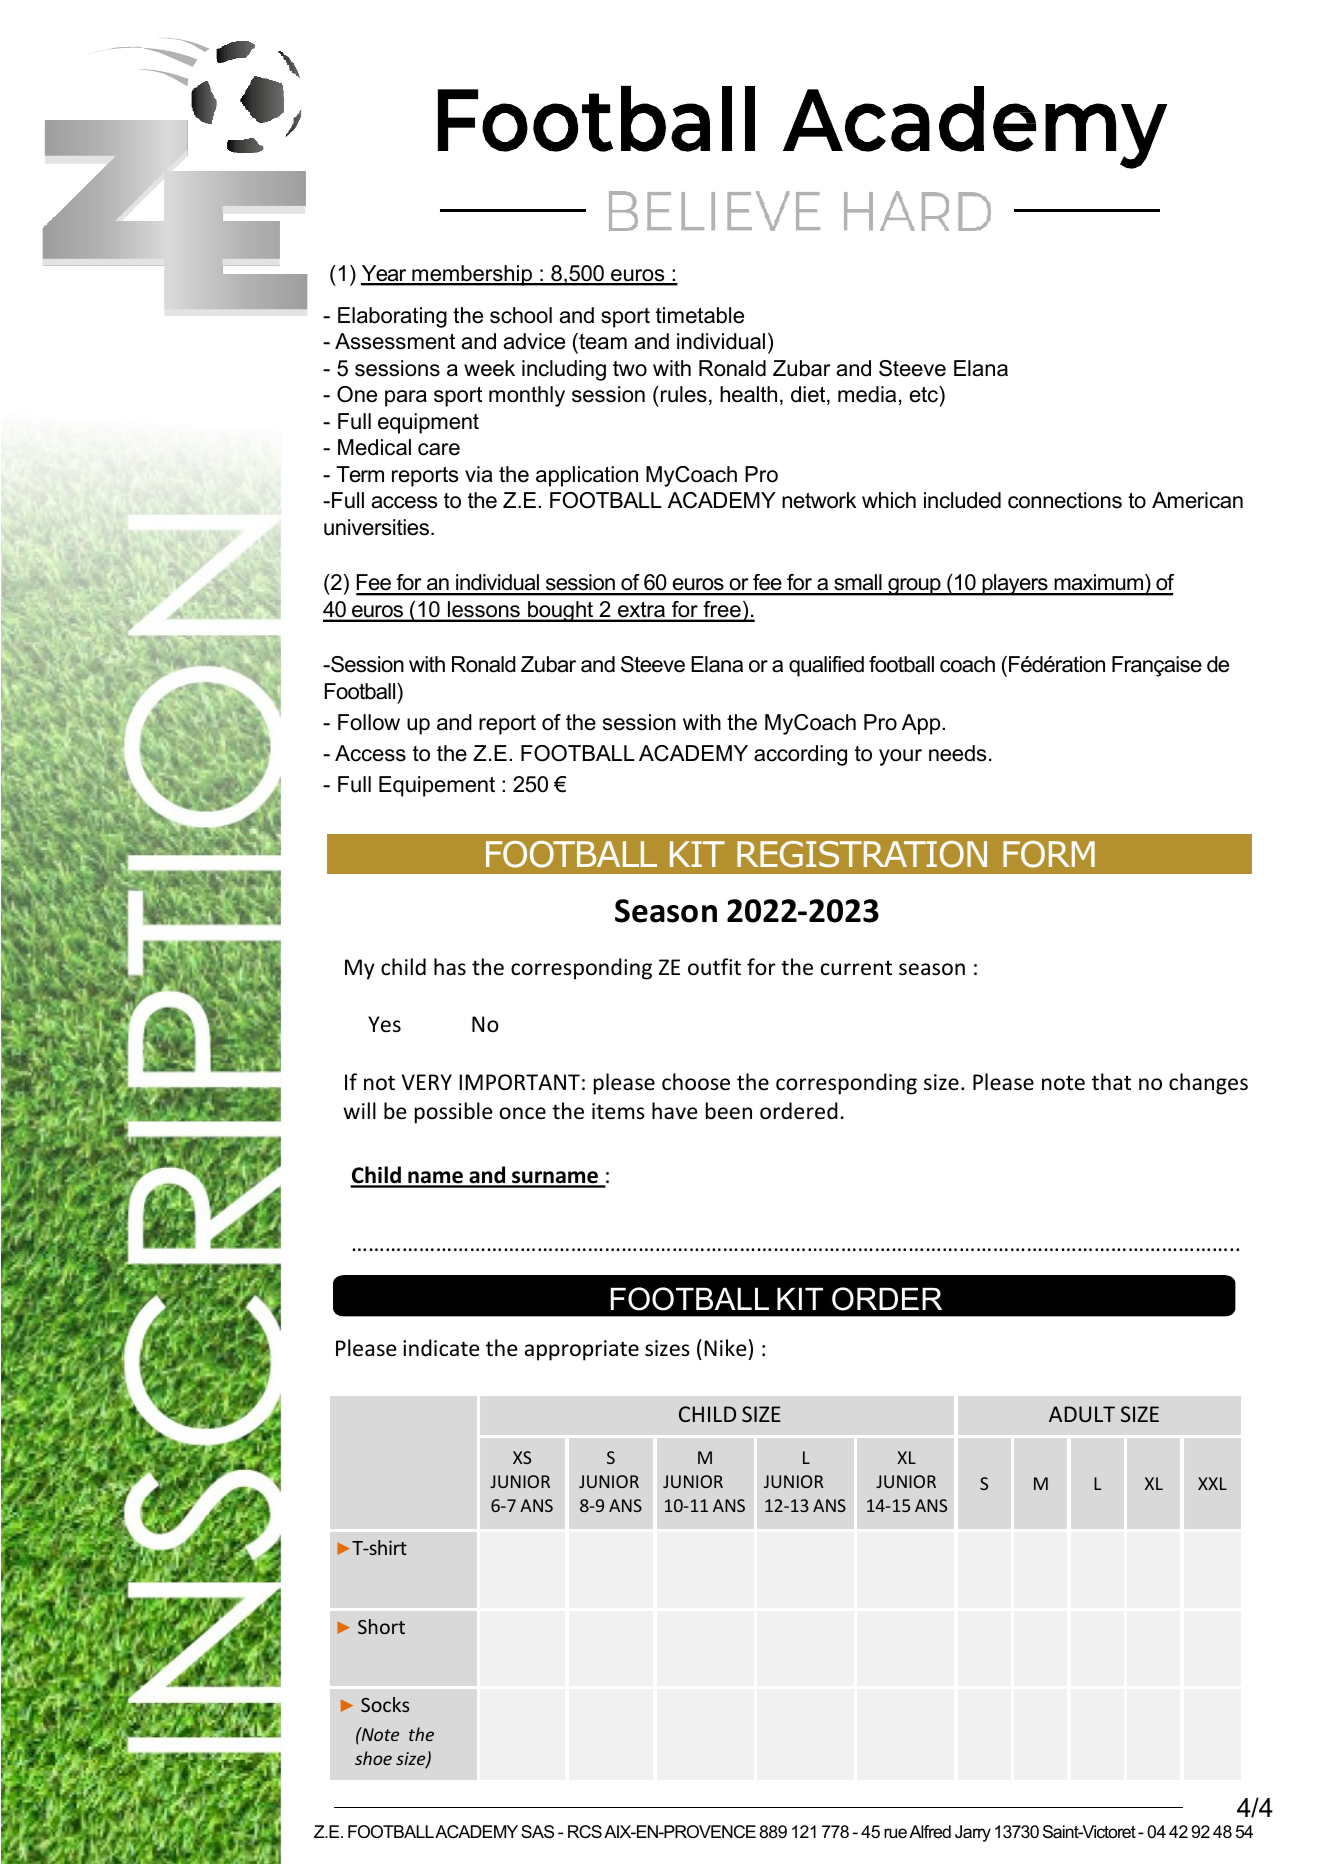 The height and width of the screenshot is (1864, 1317). What do you see at coordinates (373, 1758) in the screenshot?
I see `shoe` at bounding box center [373, 1758].
